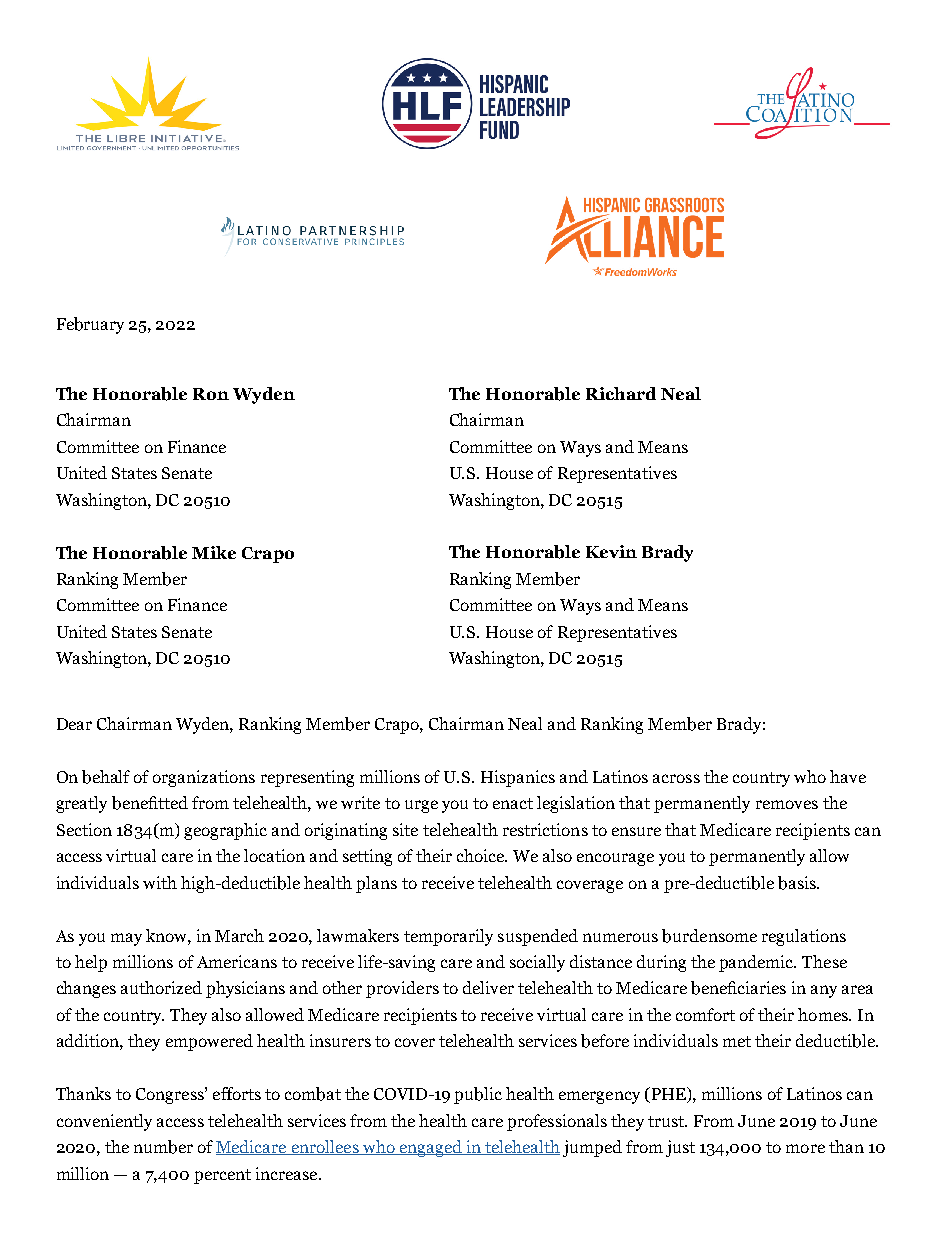  I want to click on Mike, so click(214, 552).
